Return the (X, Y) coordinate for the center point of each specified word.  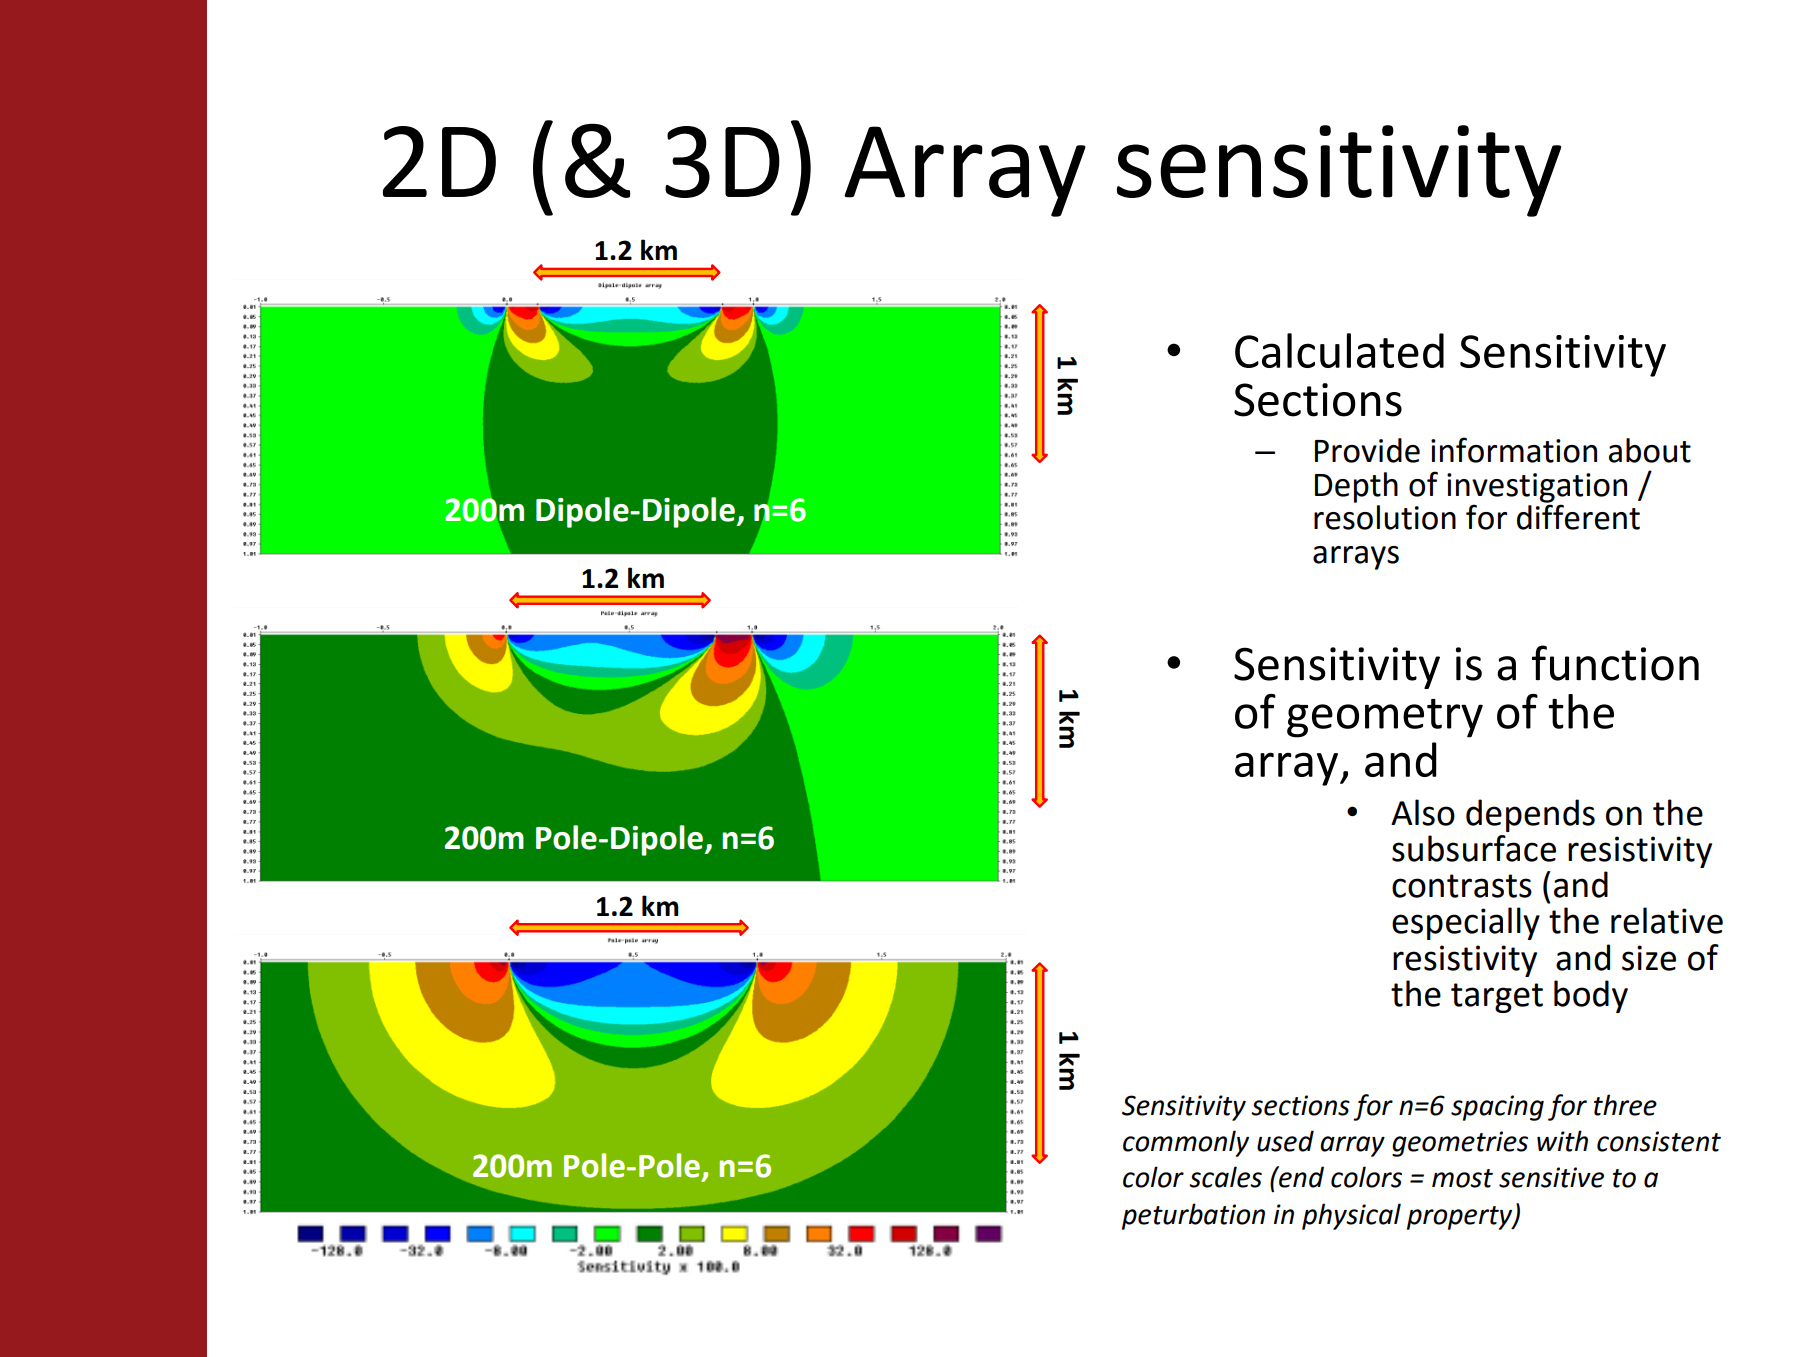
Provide (1367, 450)
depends (1530, 815)
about (1650, 450)
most (1462, 1178)
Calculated (1339, 350)
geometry (1385, 718)
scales (1225, 1177)
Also (1423, 812)
